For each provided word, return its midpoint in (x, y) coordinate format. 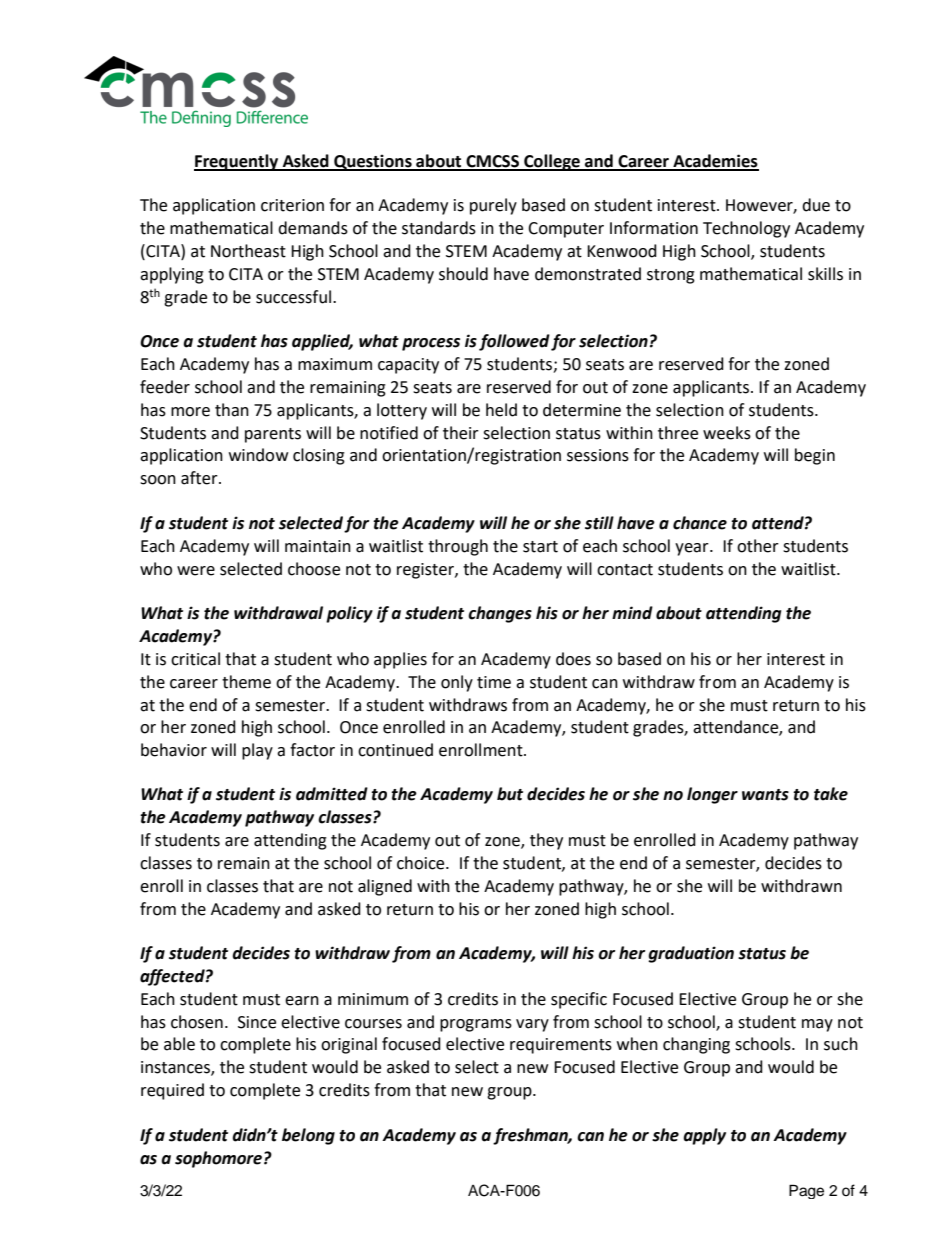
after (200, 478)
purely (493, 206)
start (540, 547)
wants (765, 795)
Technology (746, 229)
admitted (332, 794)
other (758, 546)
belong (308, 1136)
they (546, 841)
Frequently (237, 162)
